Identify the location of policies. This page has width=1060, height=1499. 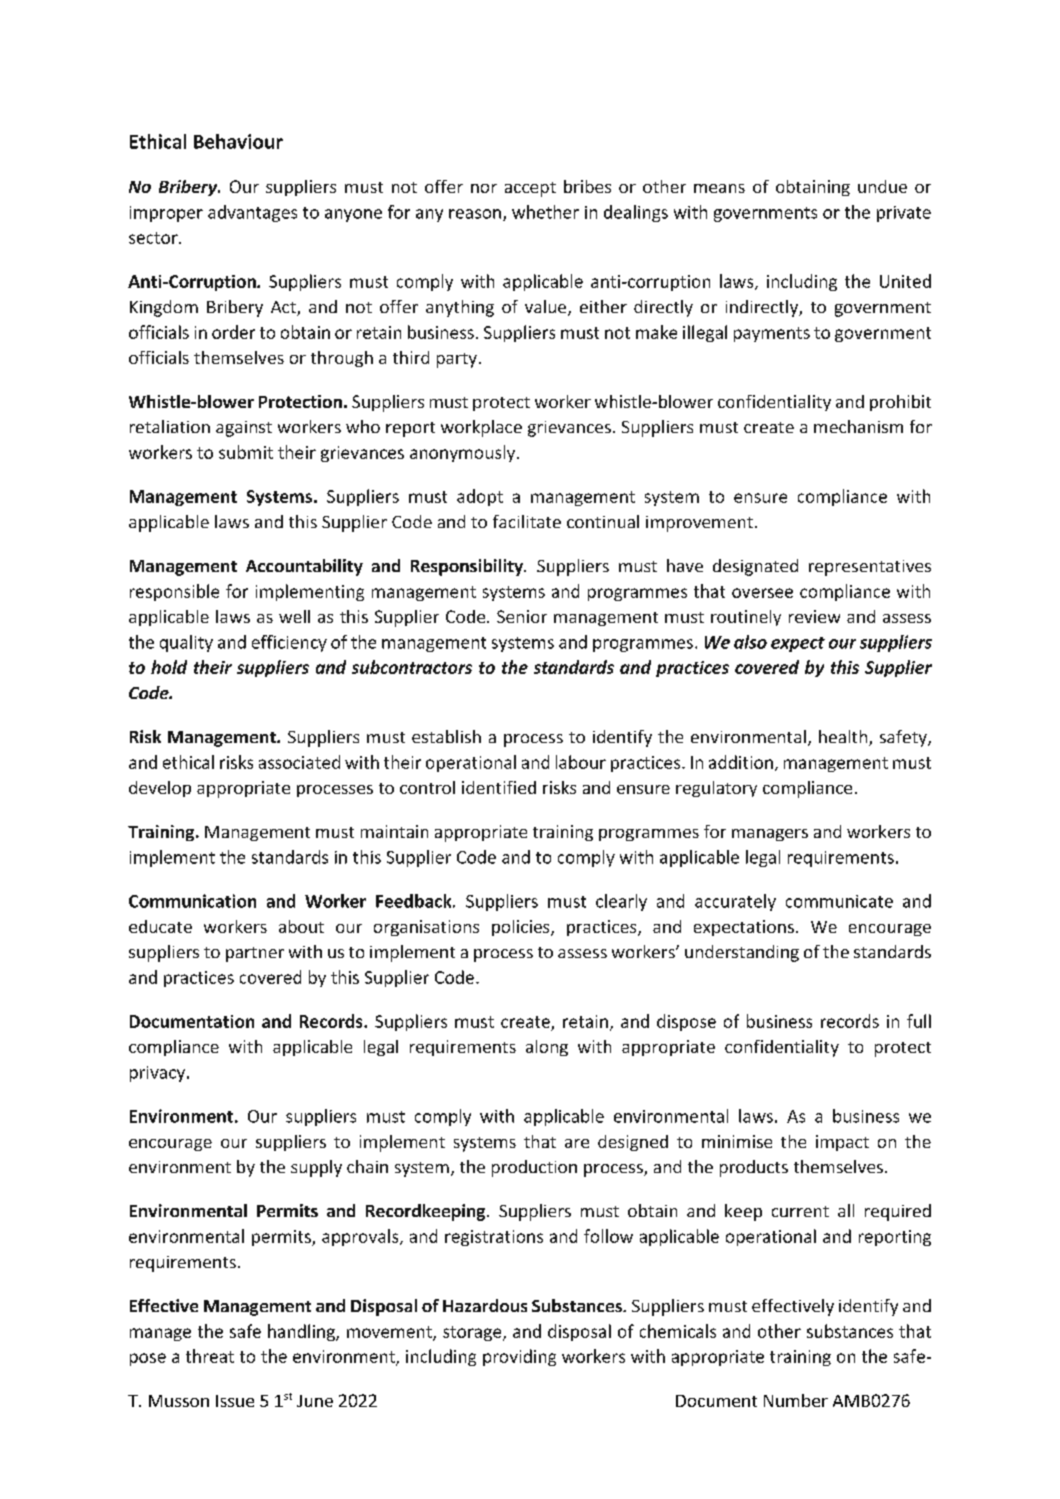
(522, 928).
